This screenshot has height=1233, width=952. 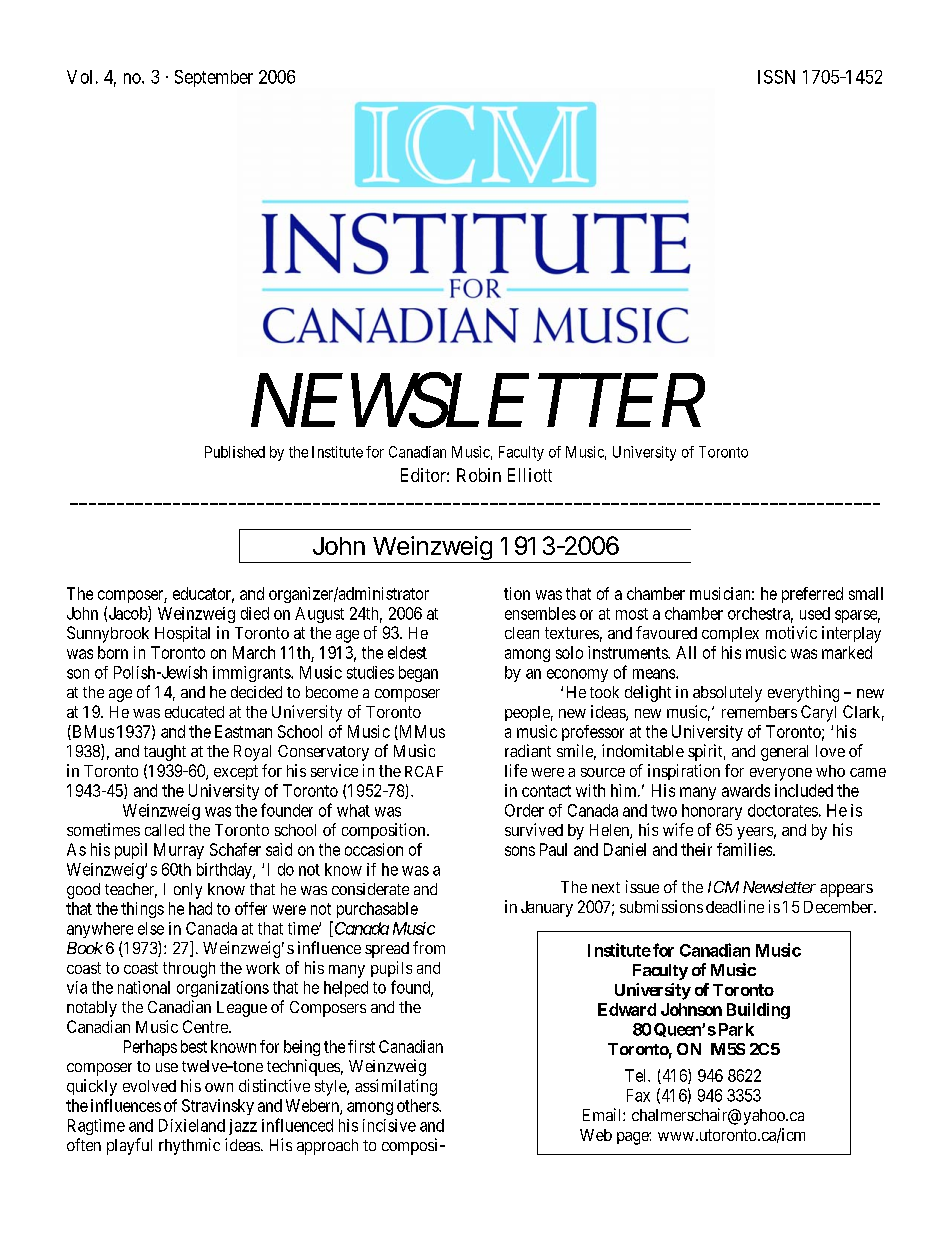 What do you see at coordinates (776, 77) in the screenshot?
I see `ISSN` at bounding box center [776, 77].
